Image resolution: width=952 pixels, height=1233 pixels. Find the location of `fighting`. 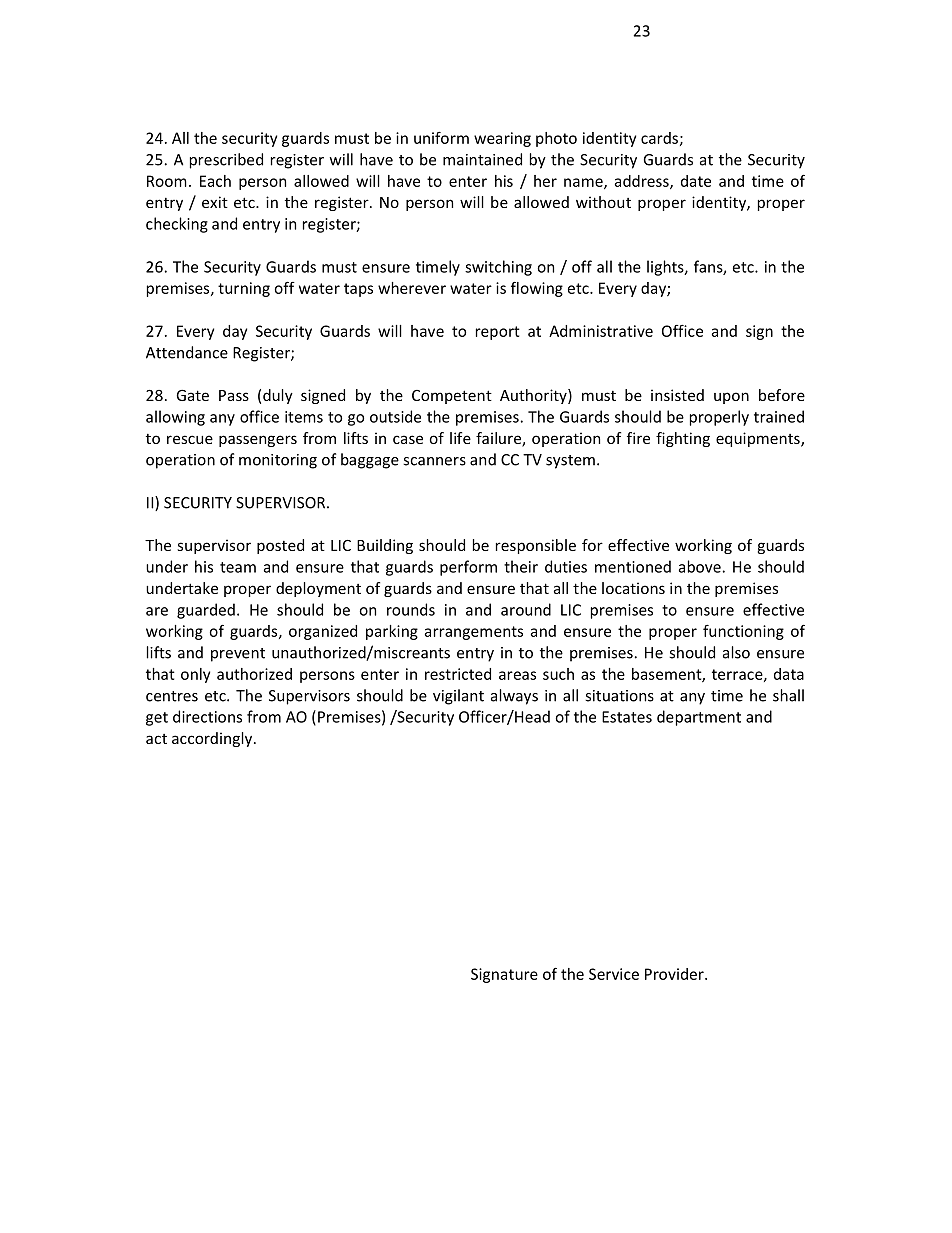

fighting is located at coordinates (683, 439).
